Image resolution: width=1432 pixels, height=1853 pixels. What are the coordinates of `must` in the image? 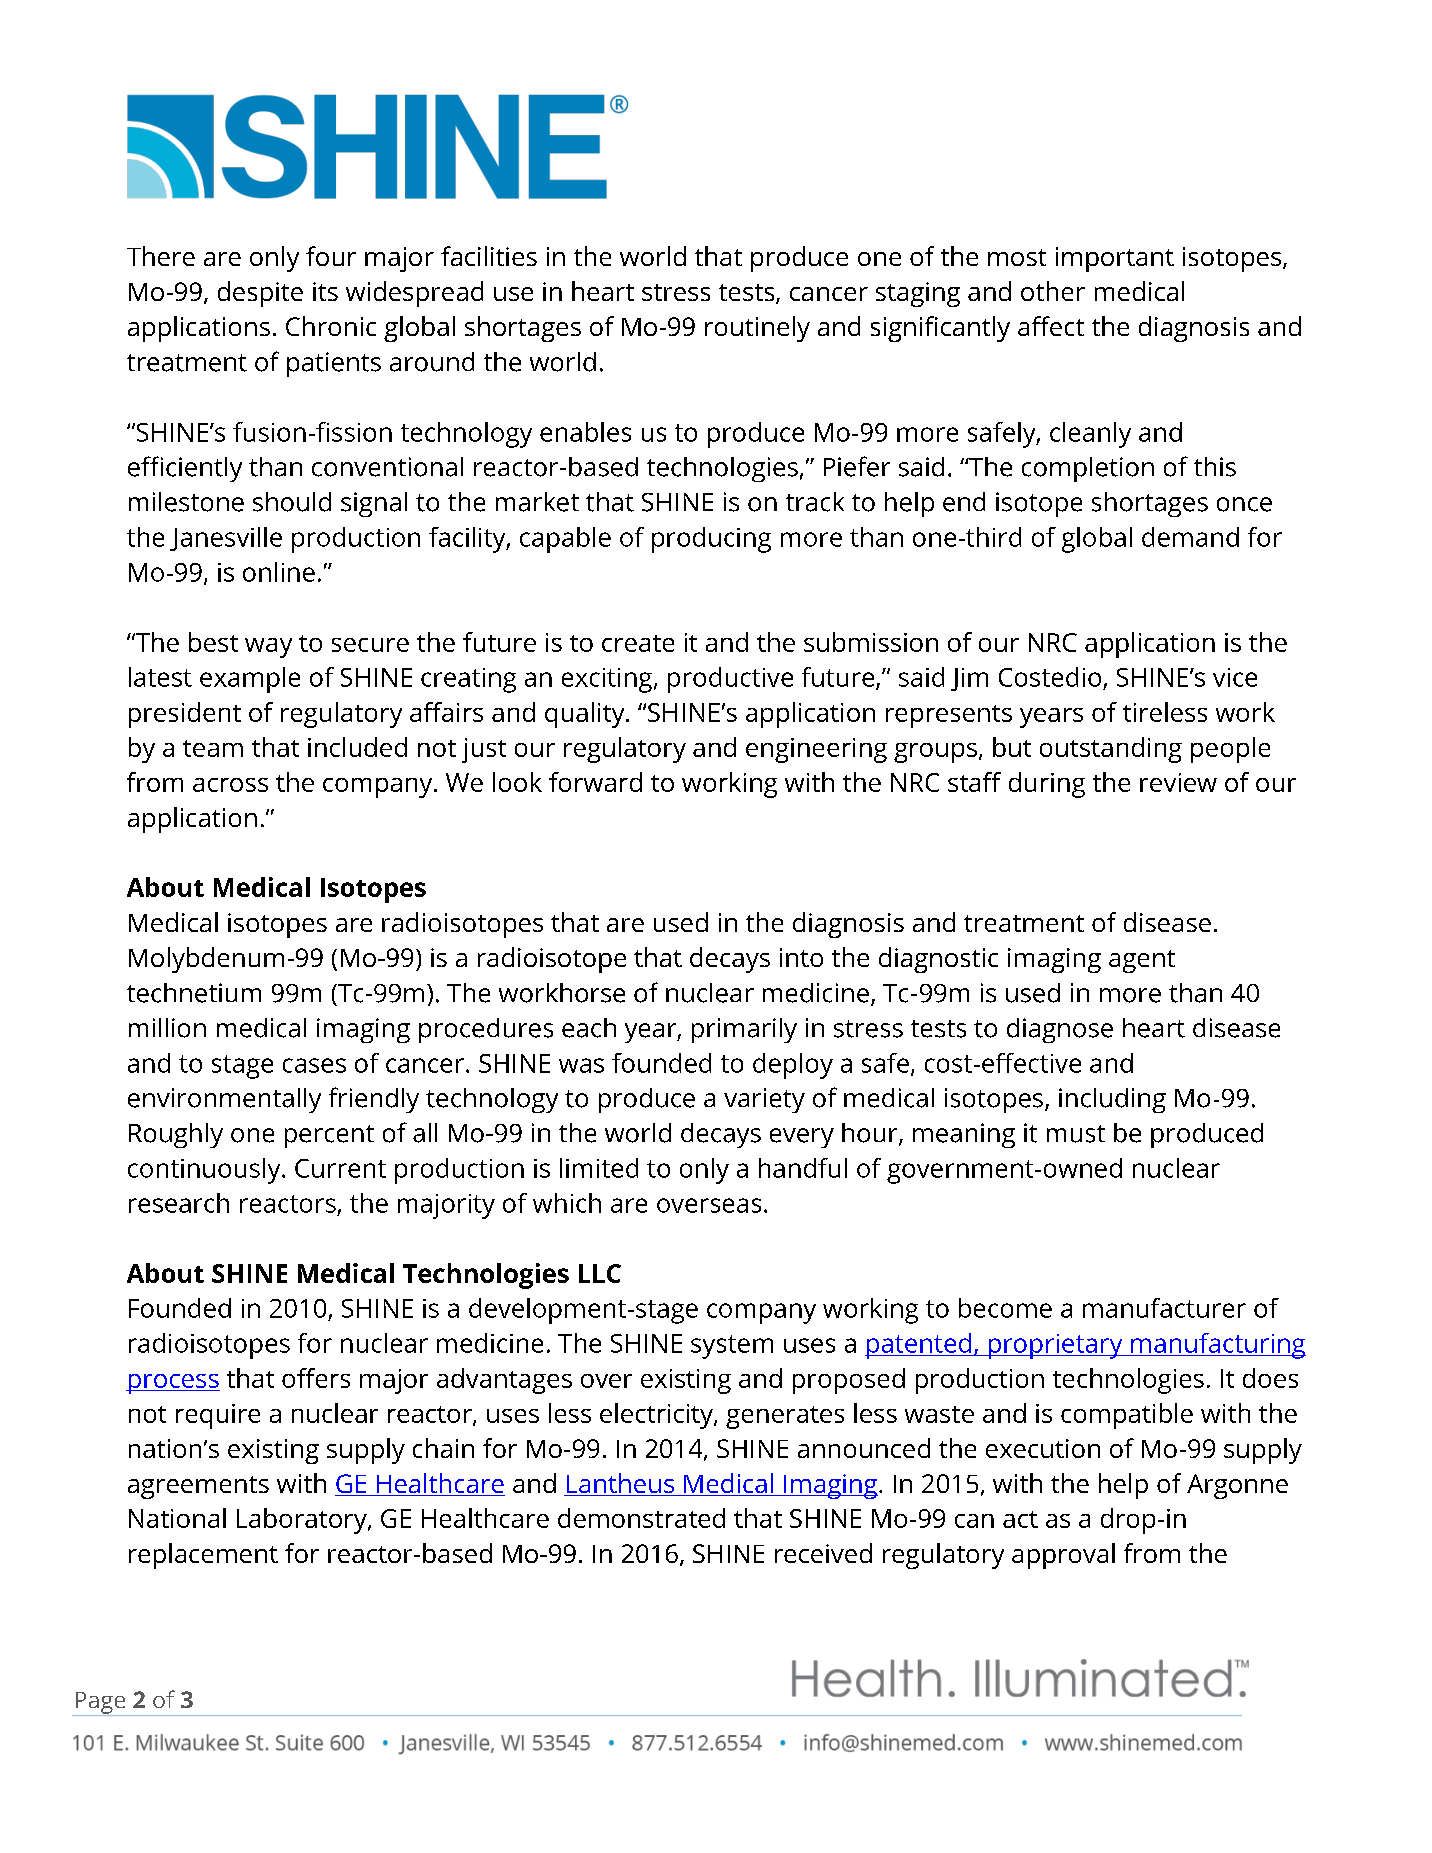 It's located at (1076, 1134).
